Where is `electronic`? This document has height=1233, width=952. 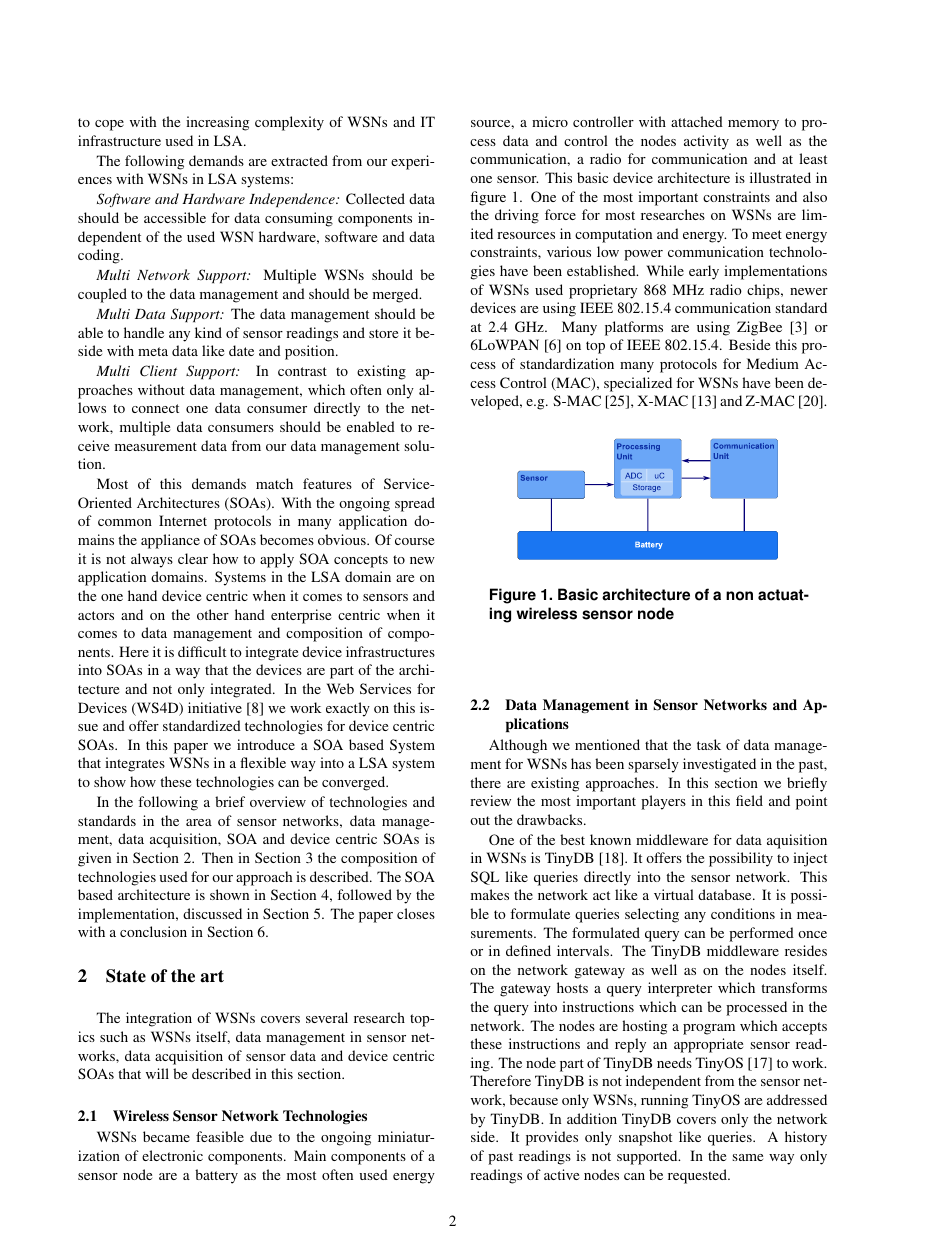 electronic is located at coordinates (172, 1155).
